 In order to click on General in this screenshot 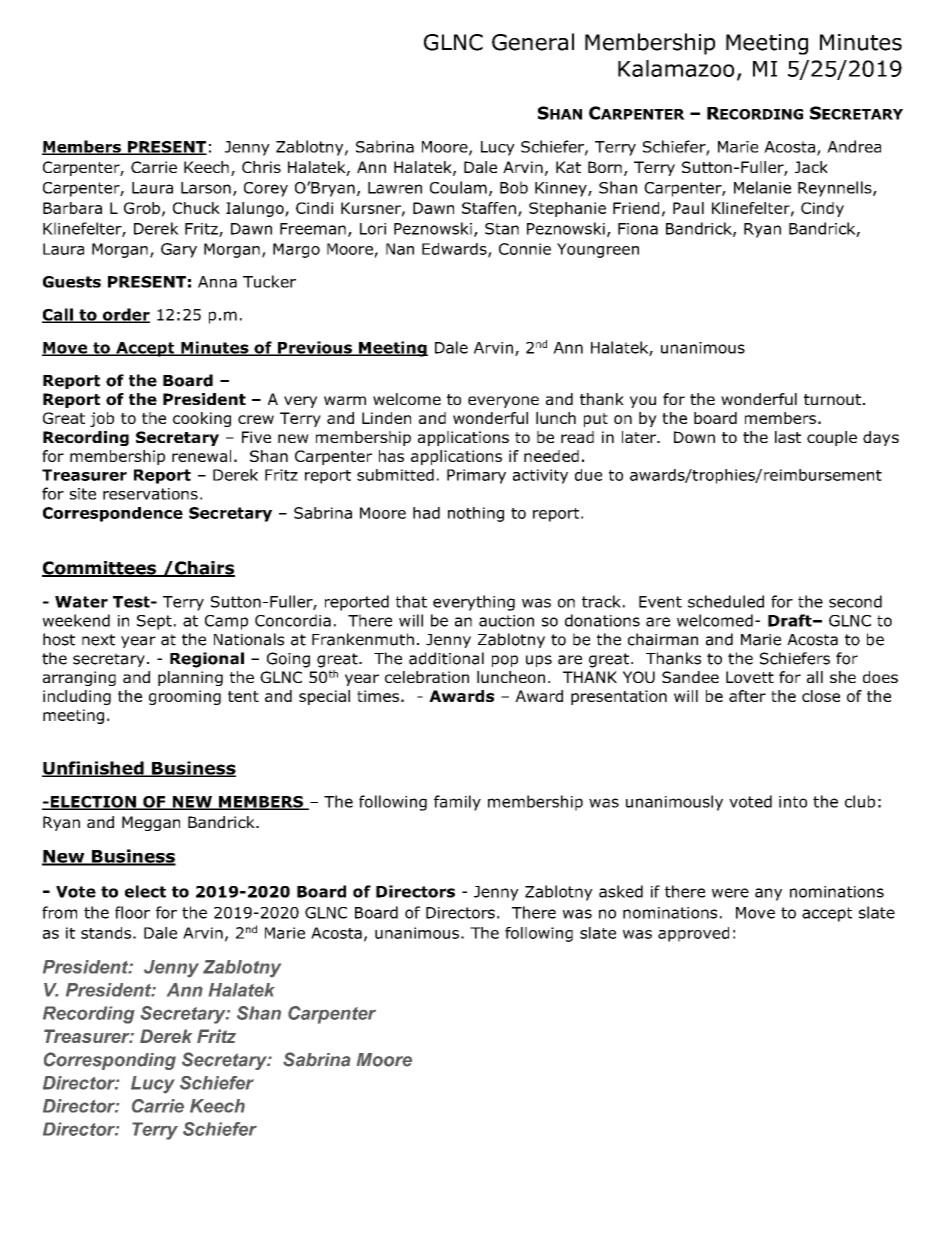, I will do `click(533, 42)`.
